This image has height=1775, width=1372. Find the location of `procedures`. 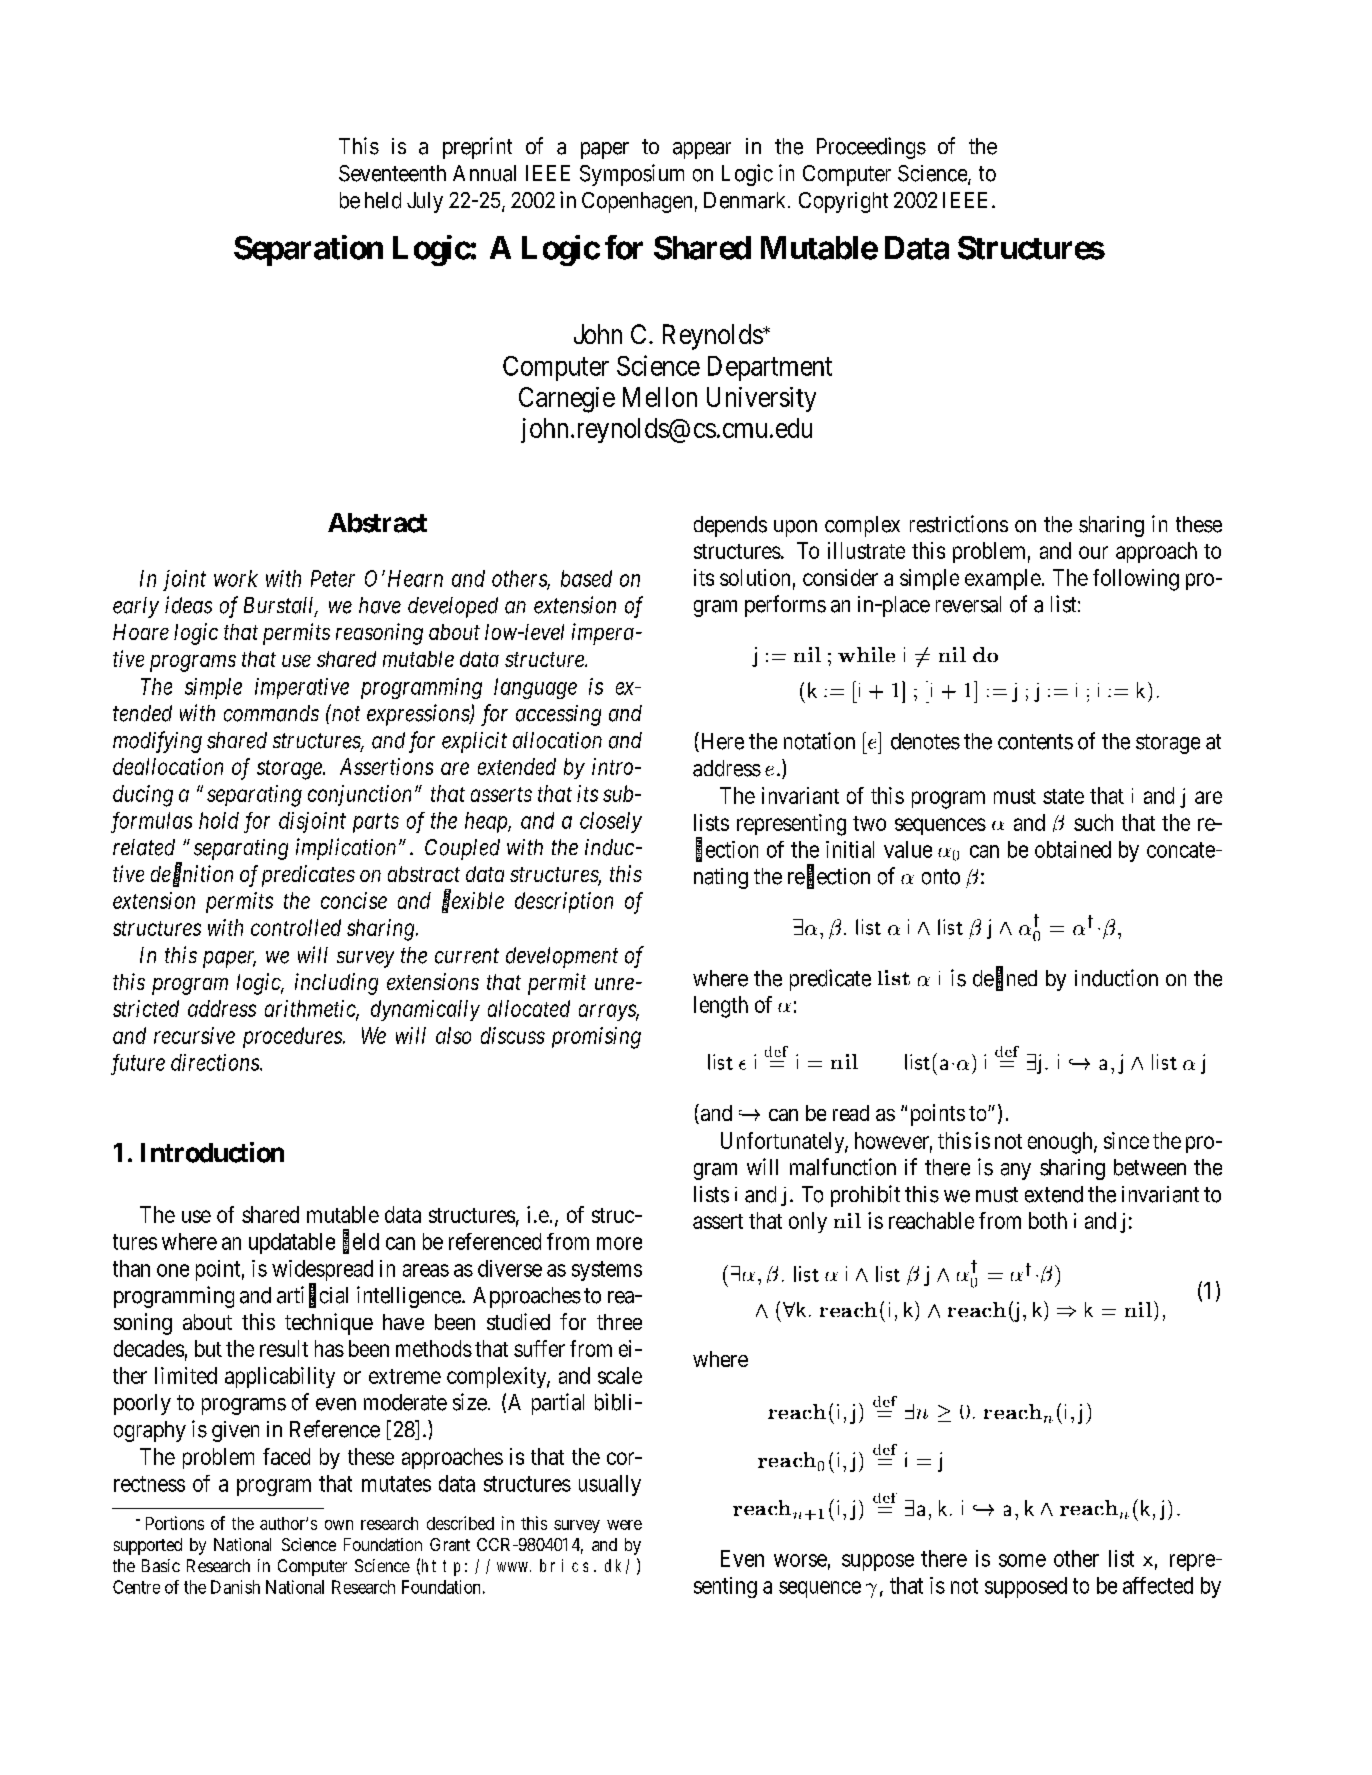

procedures is located at coordinates (293, 1037).
